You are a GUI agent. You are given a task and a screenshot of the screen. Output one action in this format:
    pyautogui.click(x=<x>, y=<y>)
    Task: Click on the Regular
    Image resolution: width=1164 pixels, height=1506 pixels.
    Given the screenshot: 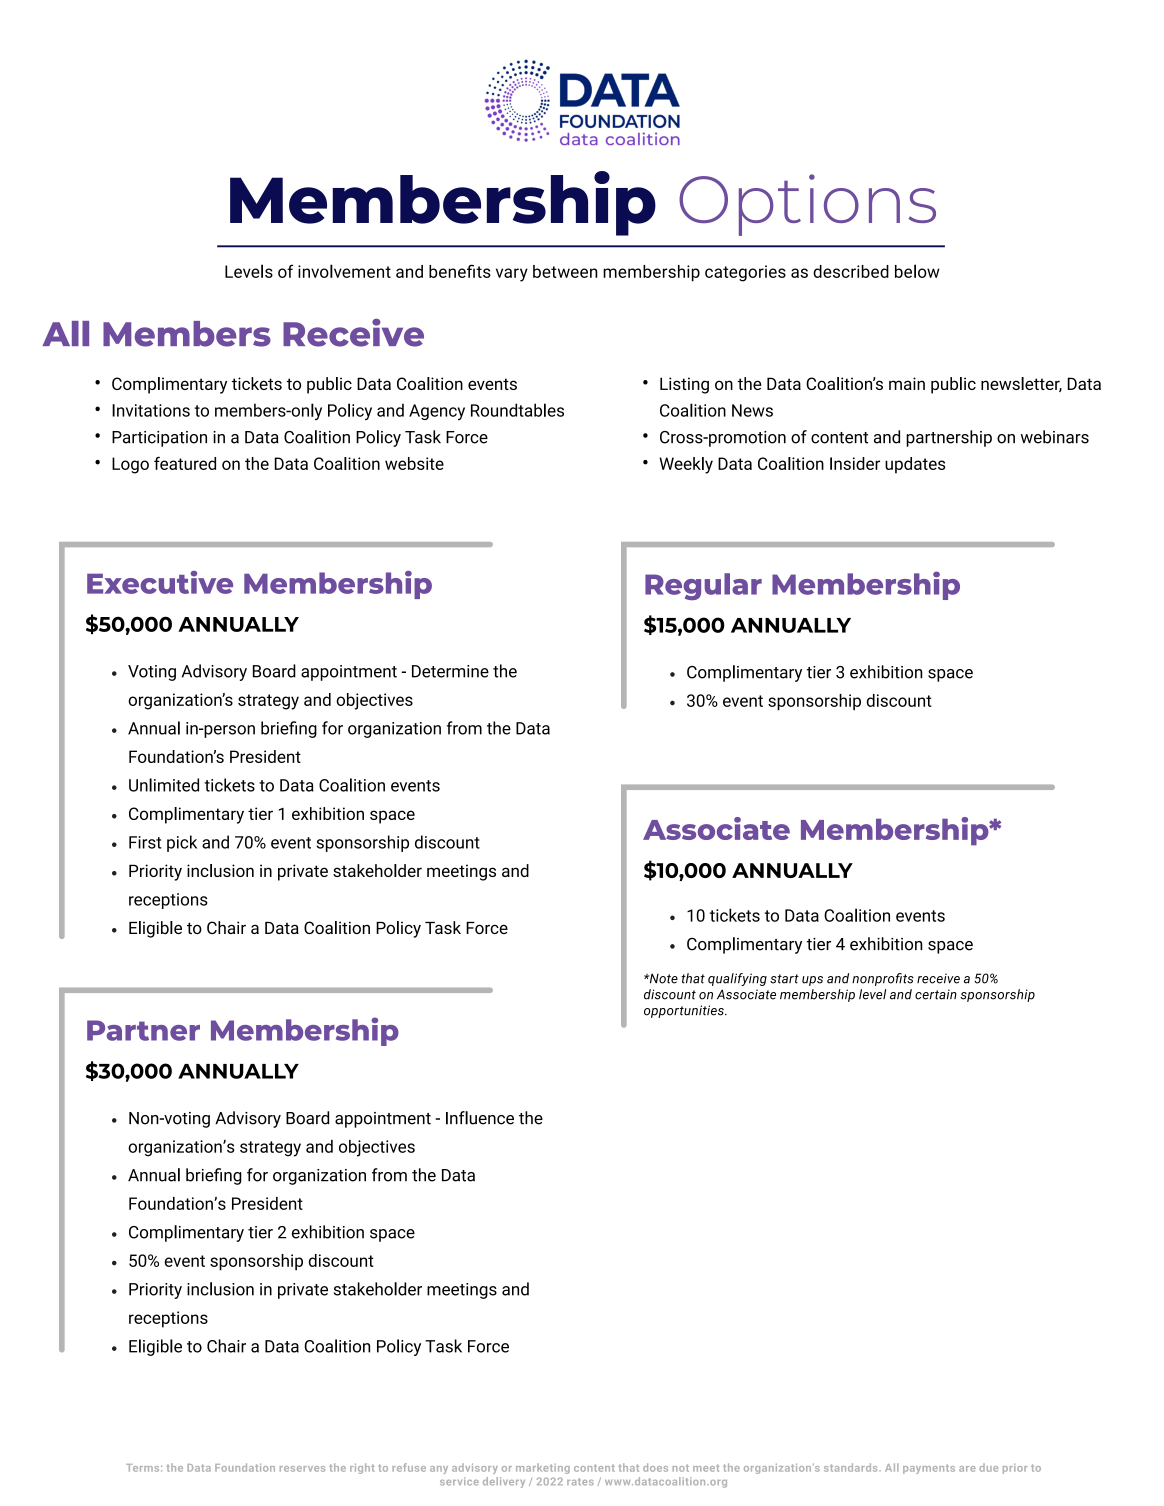 What is the action you would take?
    pyautogui.click(x=703, y=586)
